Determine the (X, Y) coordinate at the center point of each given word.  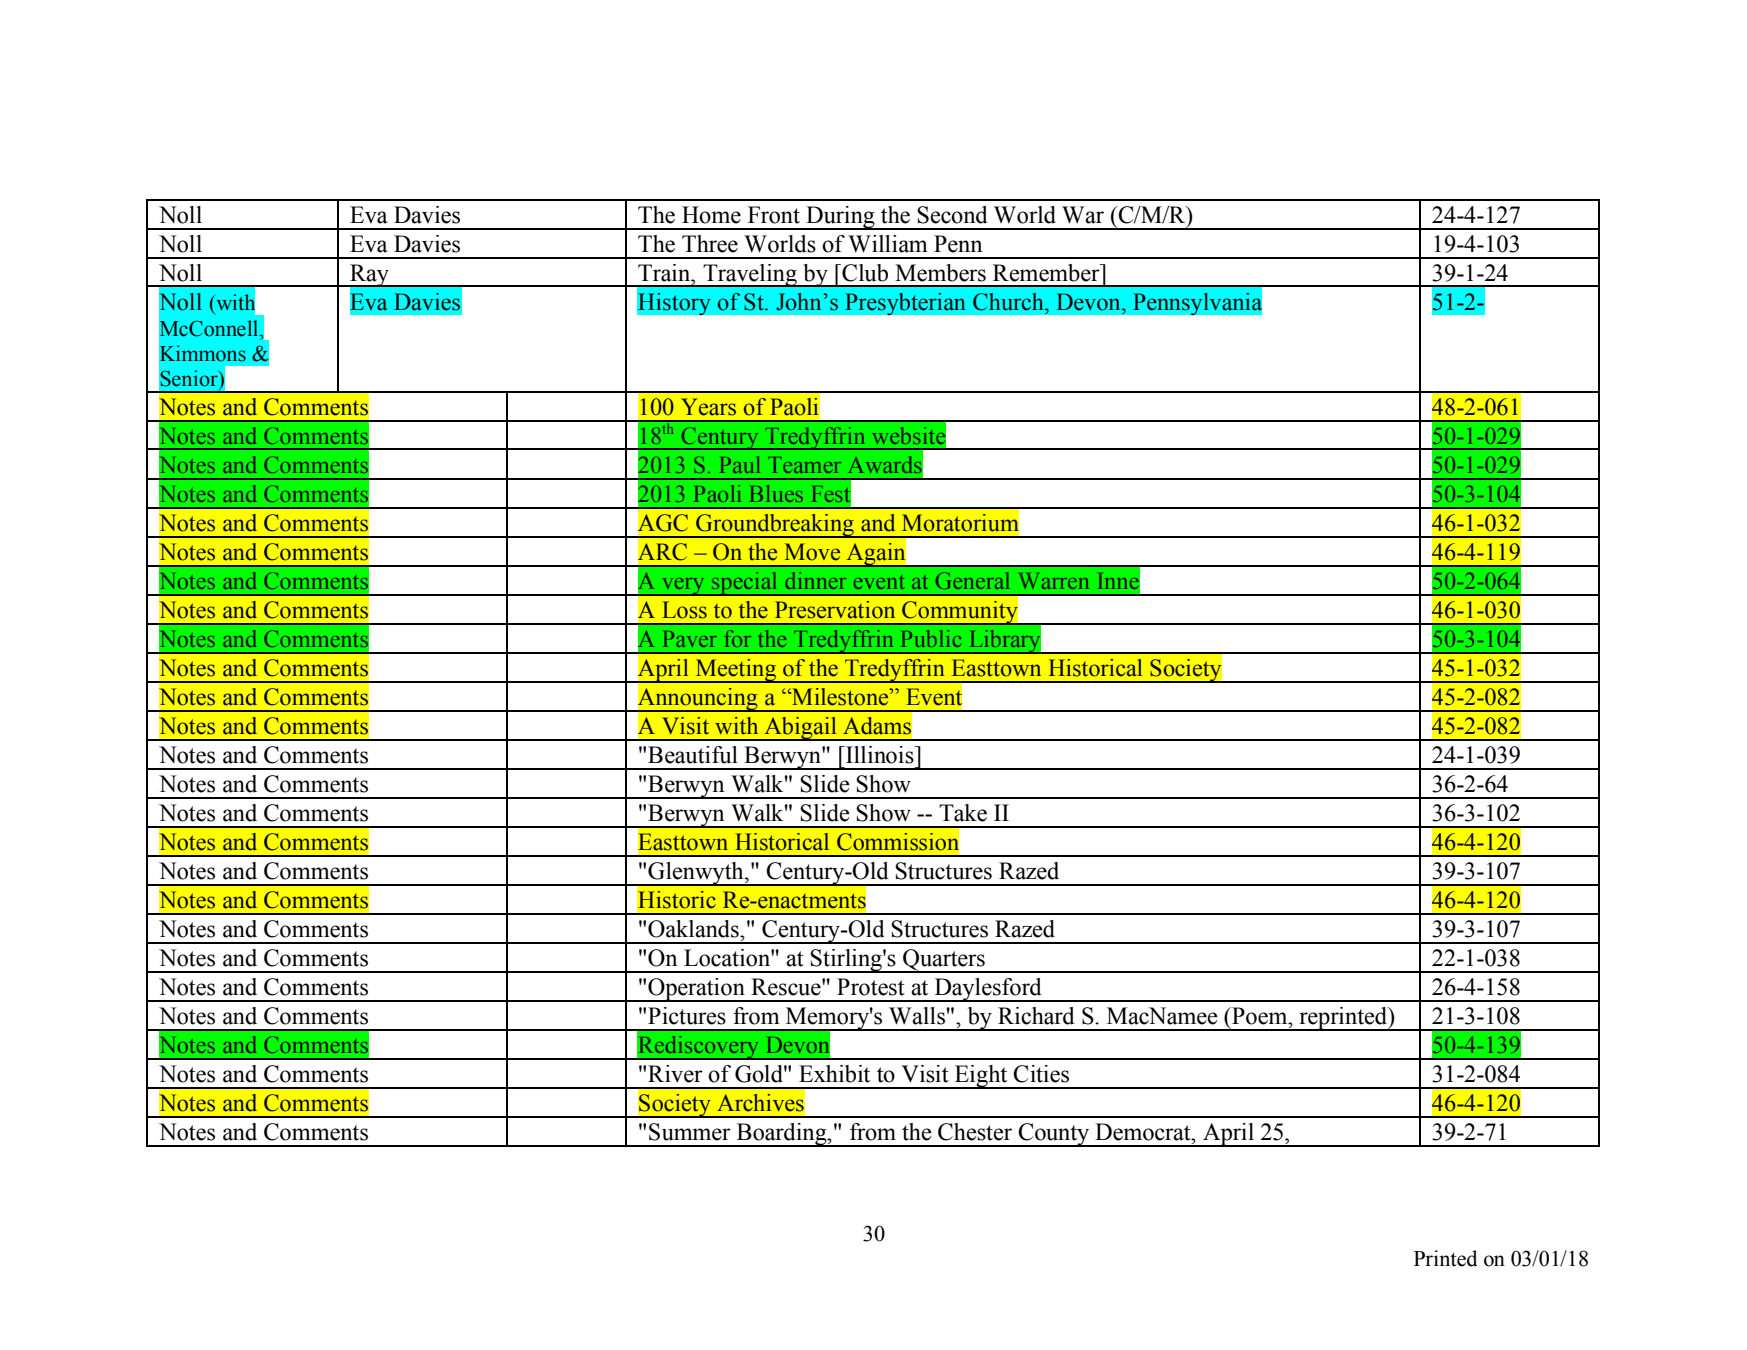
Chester (975, 1132)
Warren (1054, 581)
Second (952, 215)
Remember (1047, 273)
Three (710, 244)
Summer (690, 1132)
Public (931, 638)
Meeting (736, 671)
